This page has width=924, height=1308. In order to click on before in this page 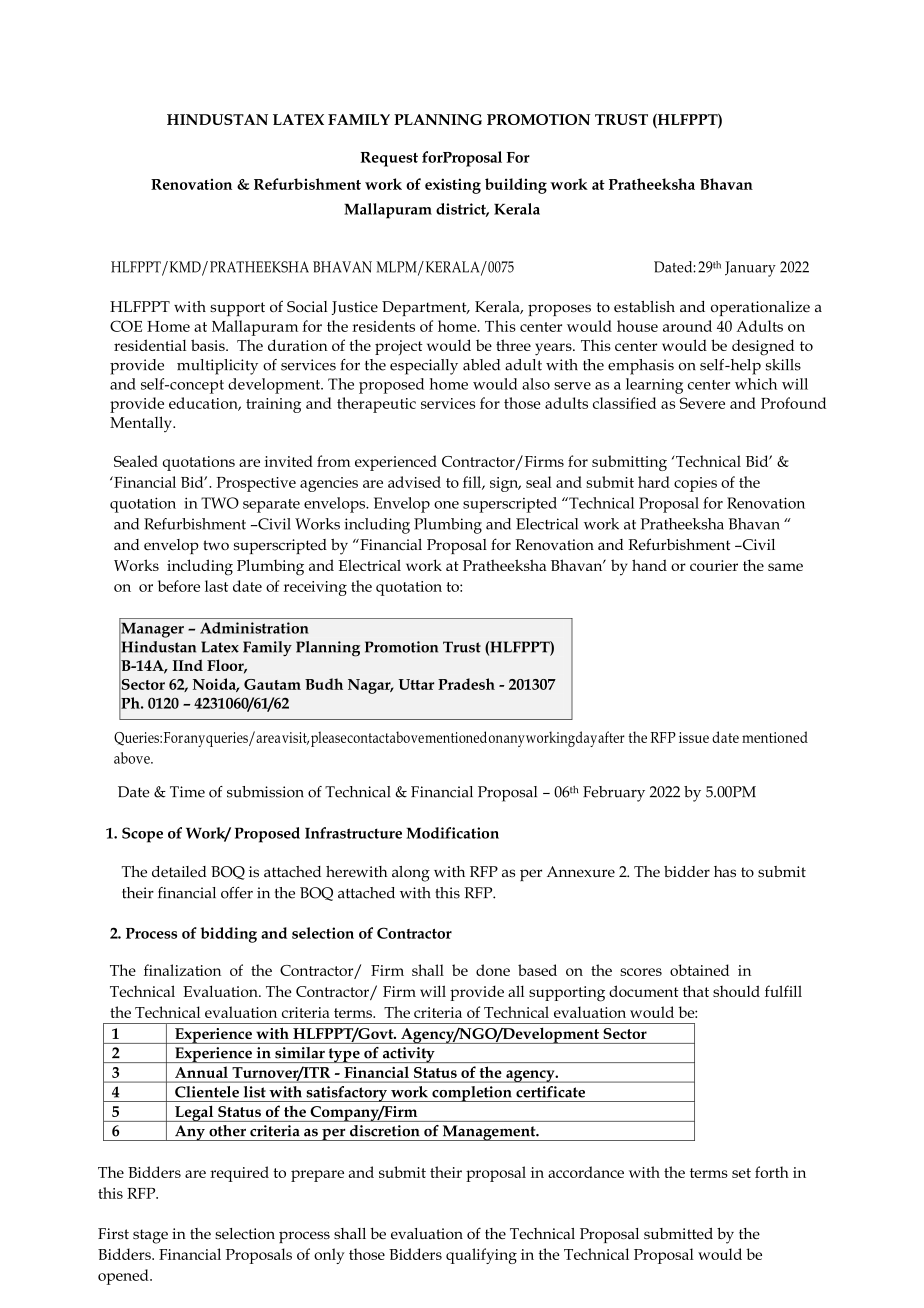, I will do `click(179, 586)`.
